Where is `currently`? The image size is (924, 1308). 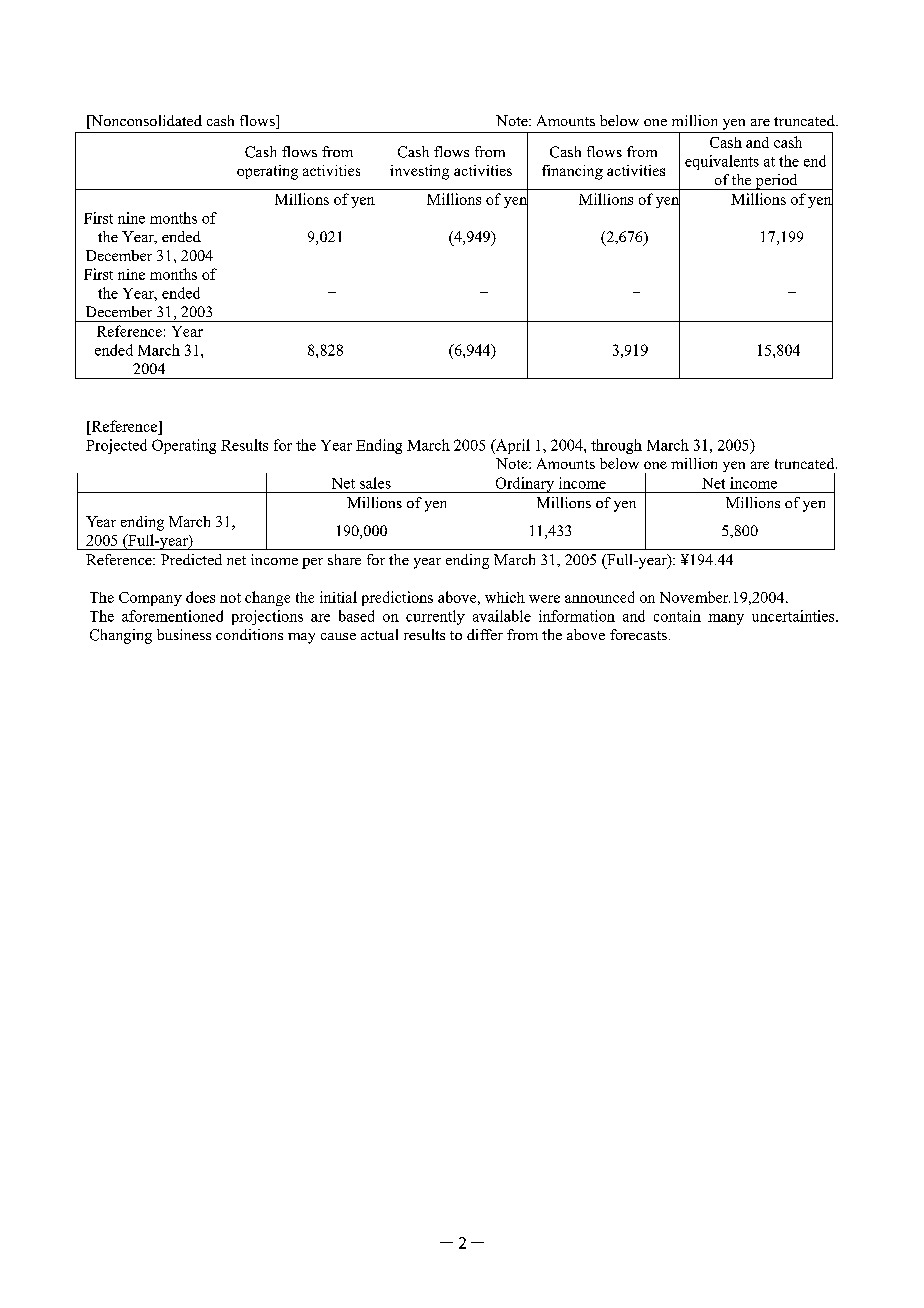 currently is located at coordinates (435, 617).
